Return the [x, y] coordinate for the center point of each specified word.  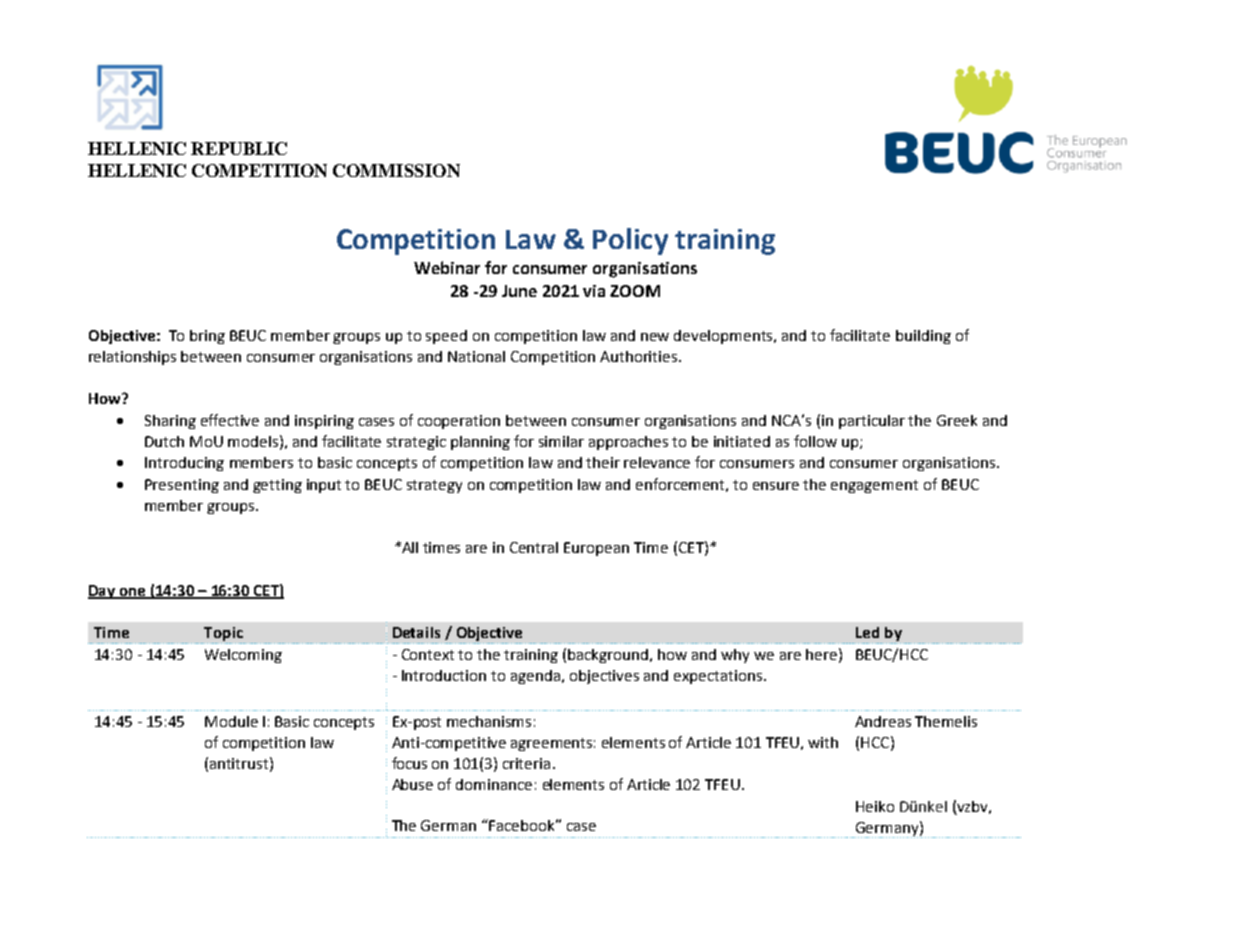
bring [207, 337]
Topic [223, 635]
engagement [874, 486]
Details [416, 632]
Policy [630, 241]
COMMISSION [396, 170]
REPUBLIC [239, 148]
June [519, 291]
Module [231, 721]
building [923, 337]
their [603, 462]
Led [867, 632]
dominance [494, 784]
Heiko [875, 806]
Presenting [182, 486]
